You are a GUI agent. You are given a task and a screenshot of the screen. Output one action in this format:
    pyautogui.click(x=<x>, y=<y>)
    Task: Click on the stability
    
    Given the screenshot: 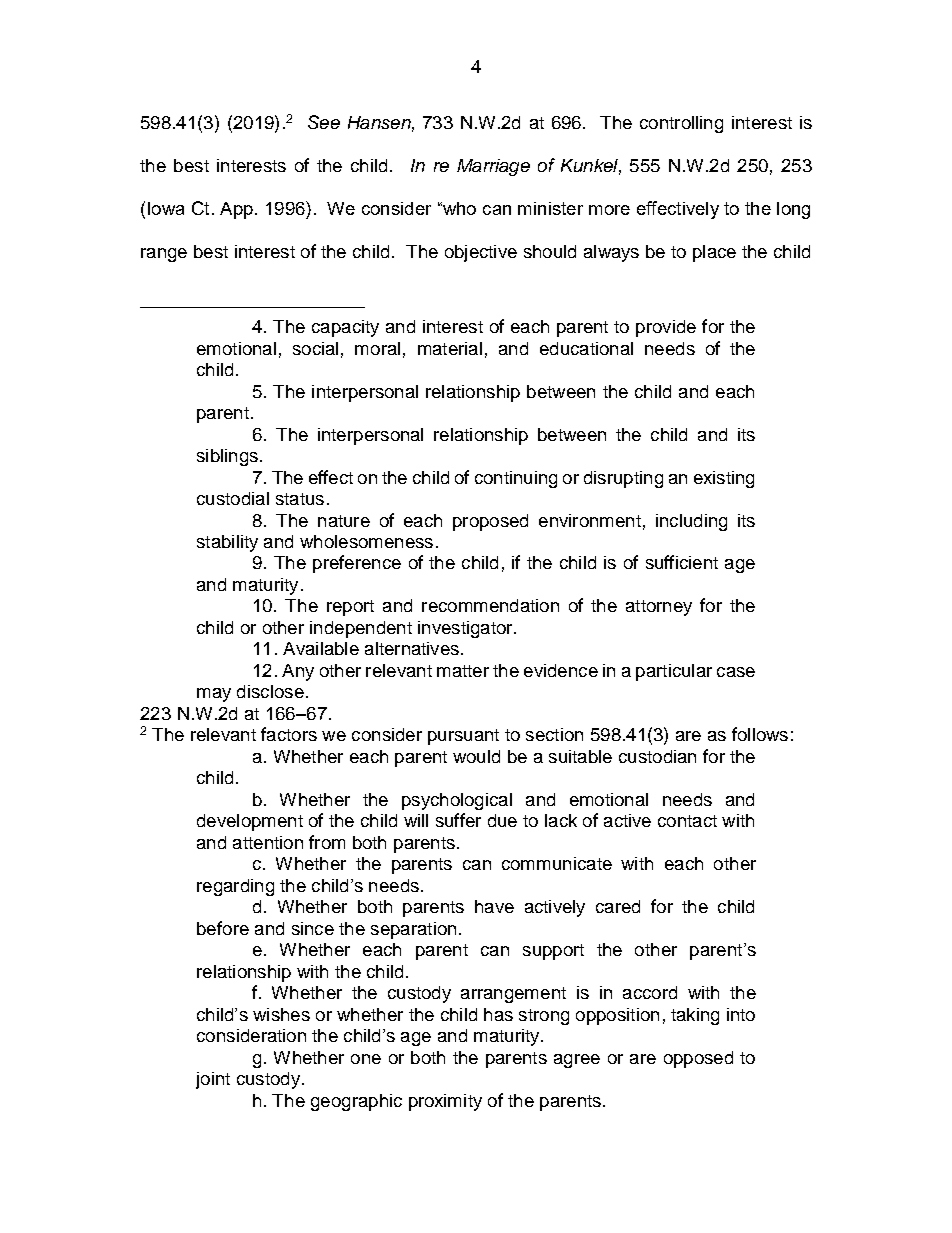 What is the action you would take?
    pyautogui.click(x=227, y=543)
